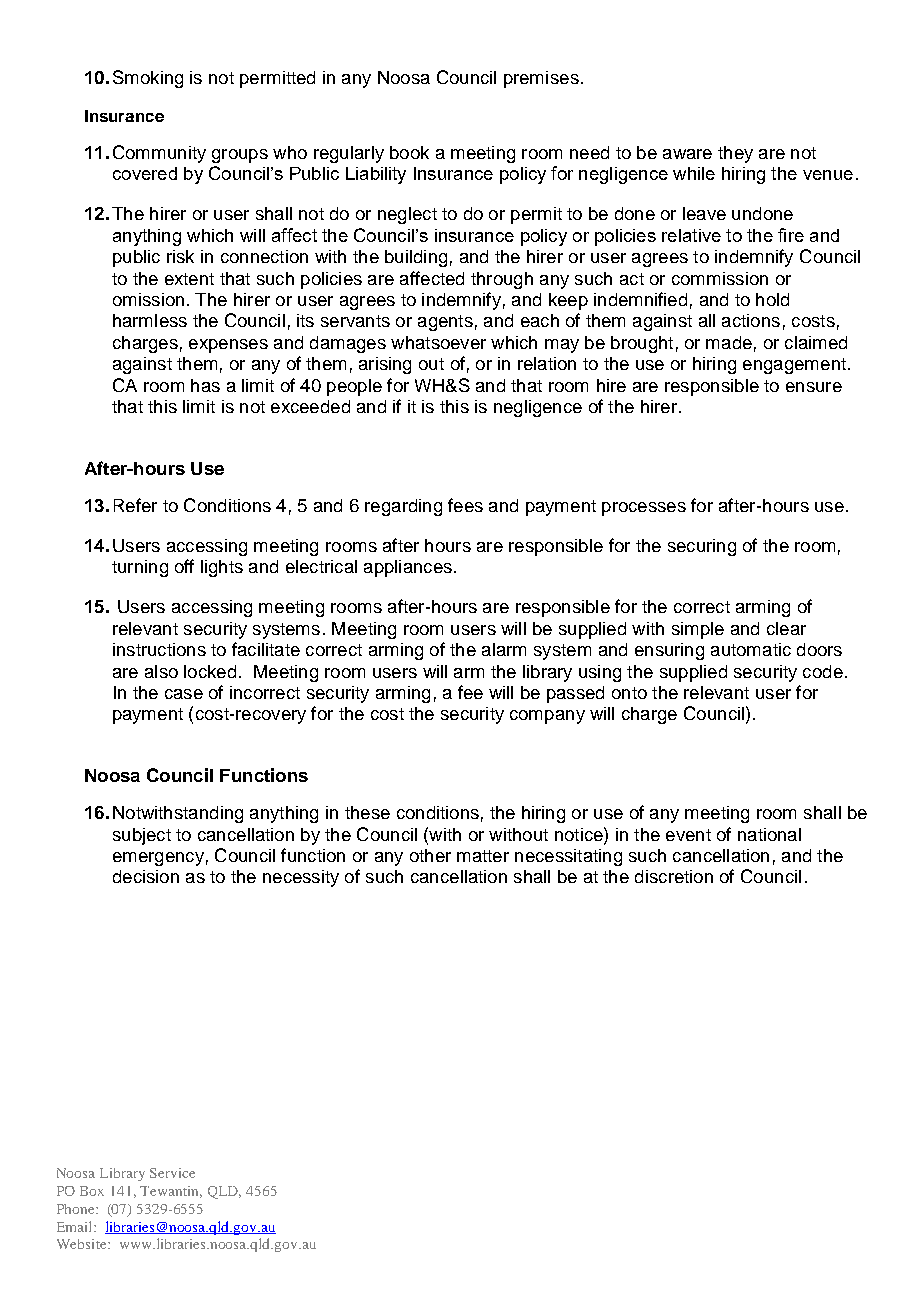 This screenshot has width=924, height=1308. Describe the element at coordinates (438, 342) in the screenshot. I see `whatsoever` at that location.
